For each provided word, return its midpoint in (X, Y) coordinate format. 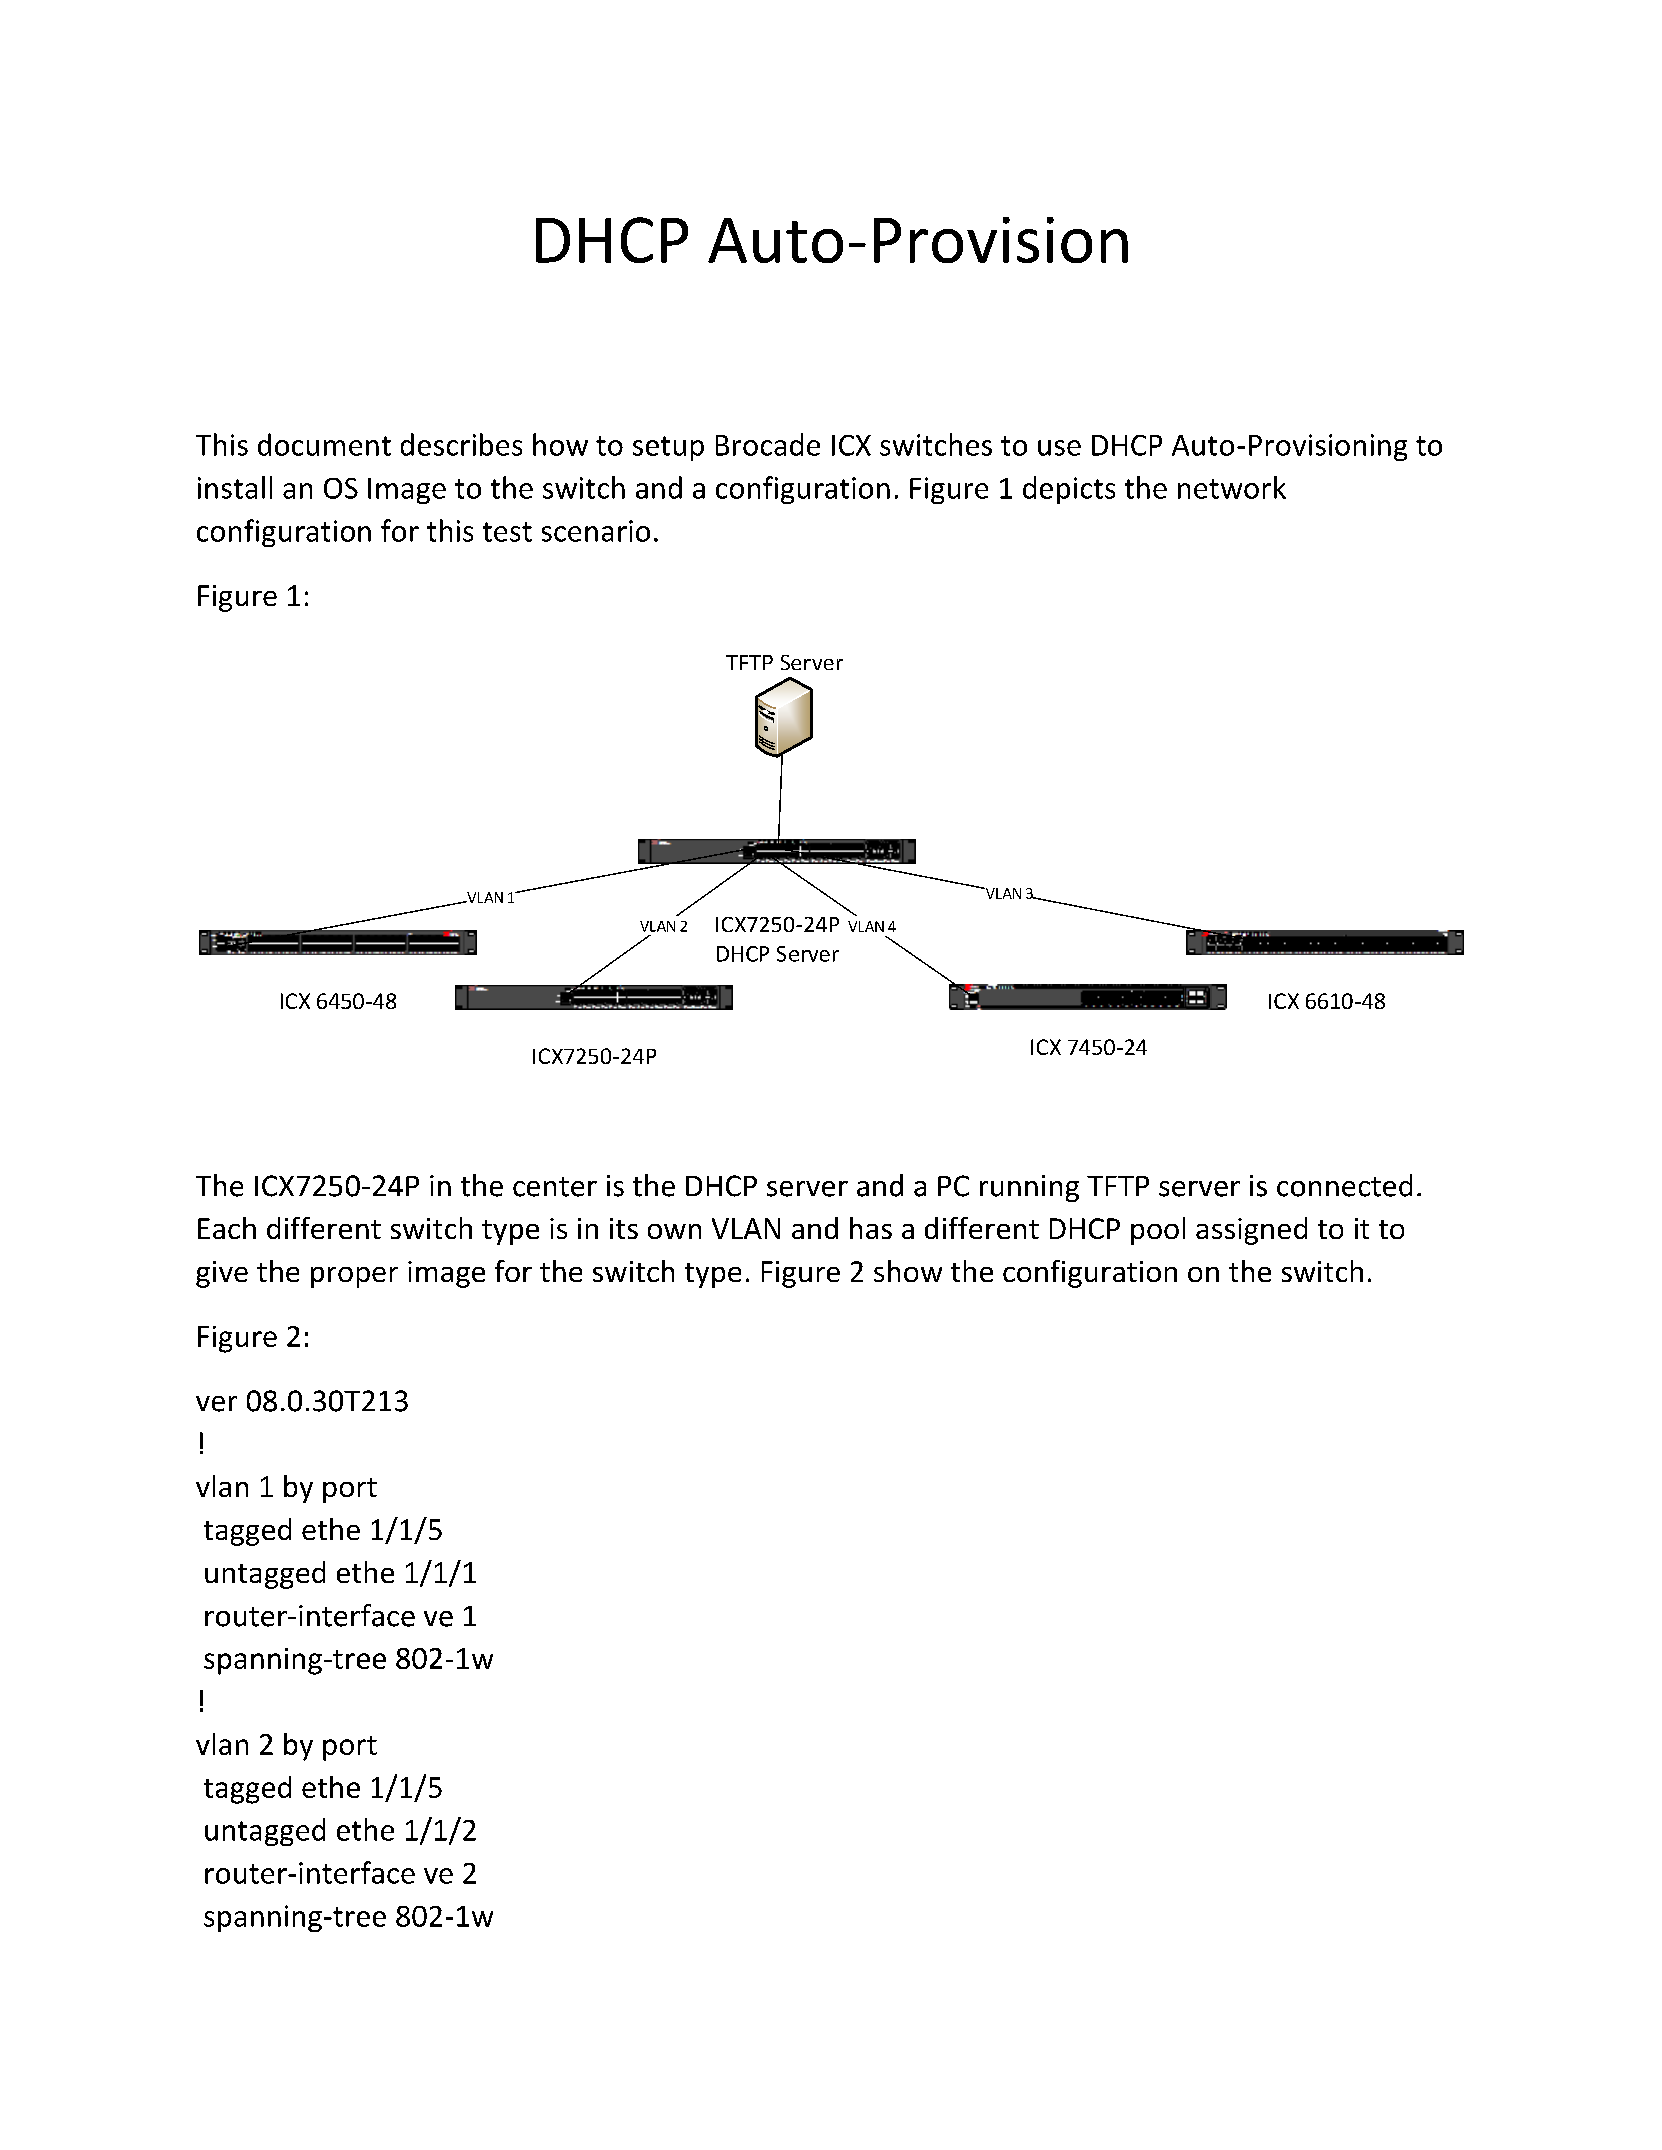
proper (354, 1277)
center (555, 1187)
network (1232, 487)
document (324, 444)
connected (1344, 1185)
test (507, 532)
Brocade (768, 444)
